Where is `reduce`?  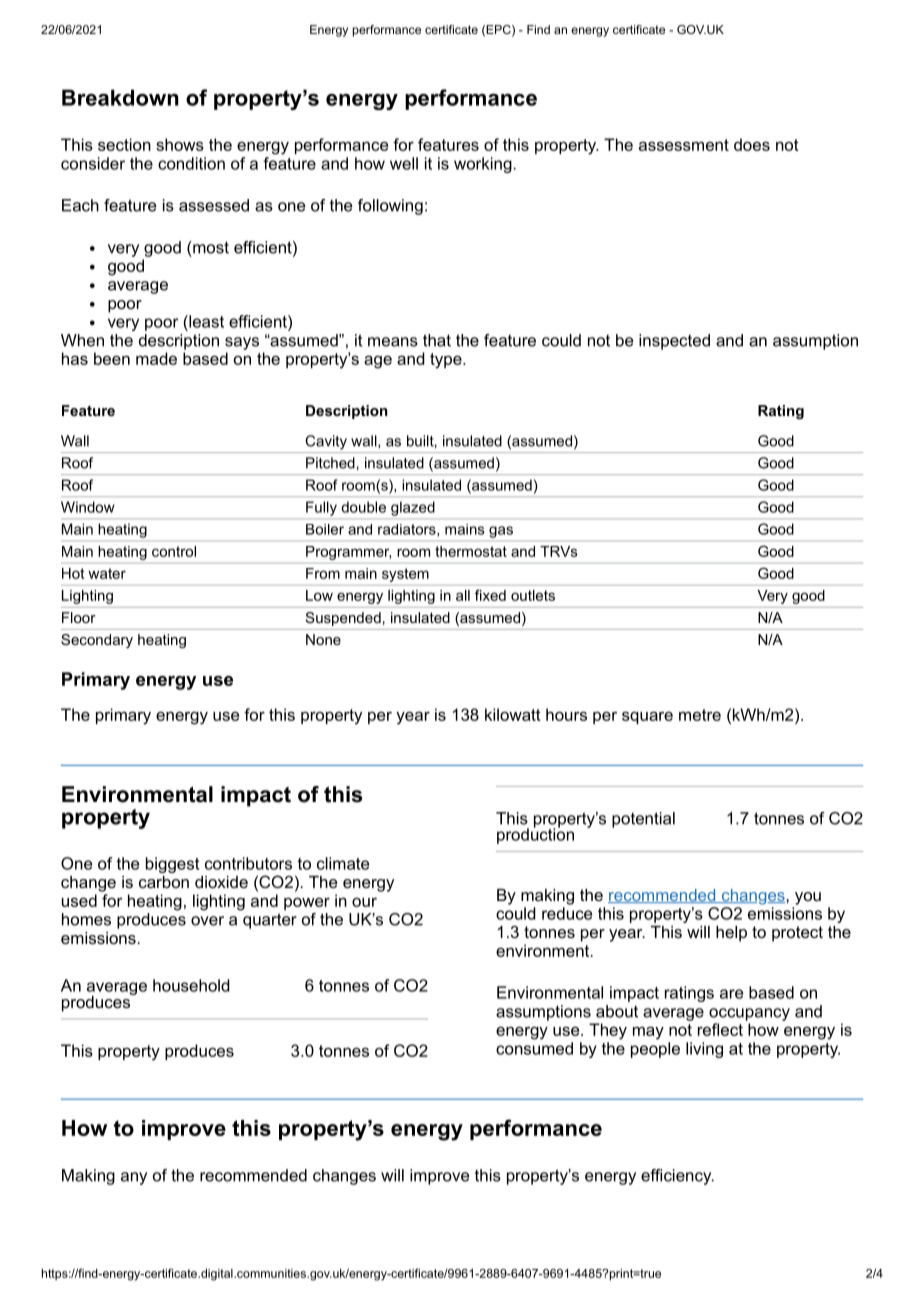
reduce is located at coordinates (567, 913).
